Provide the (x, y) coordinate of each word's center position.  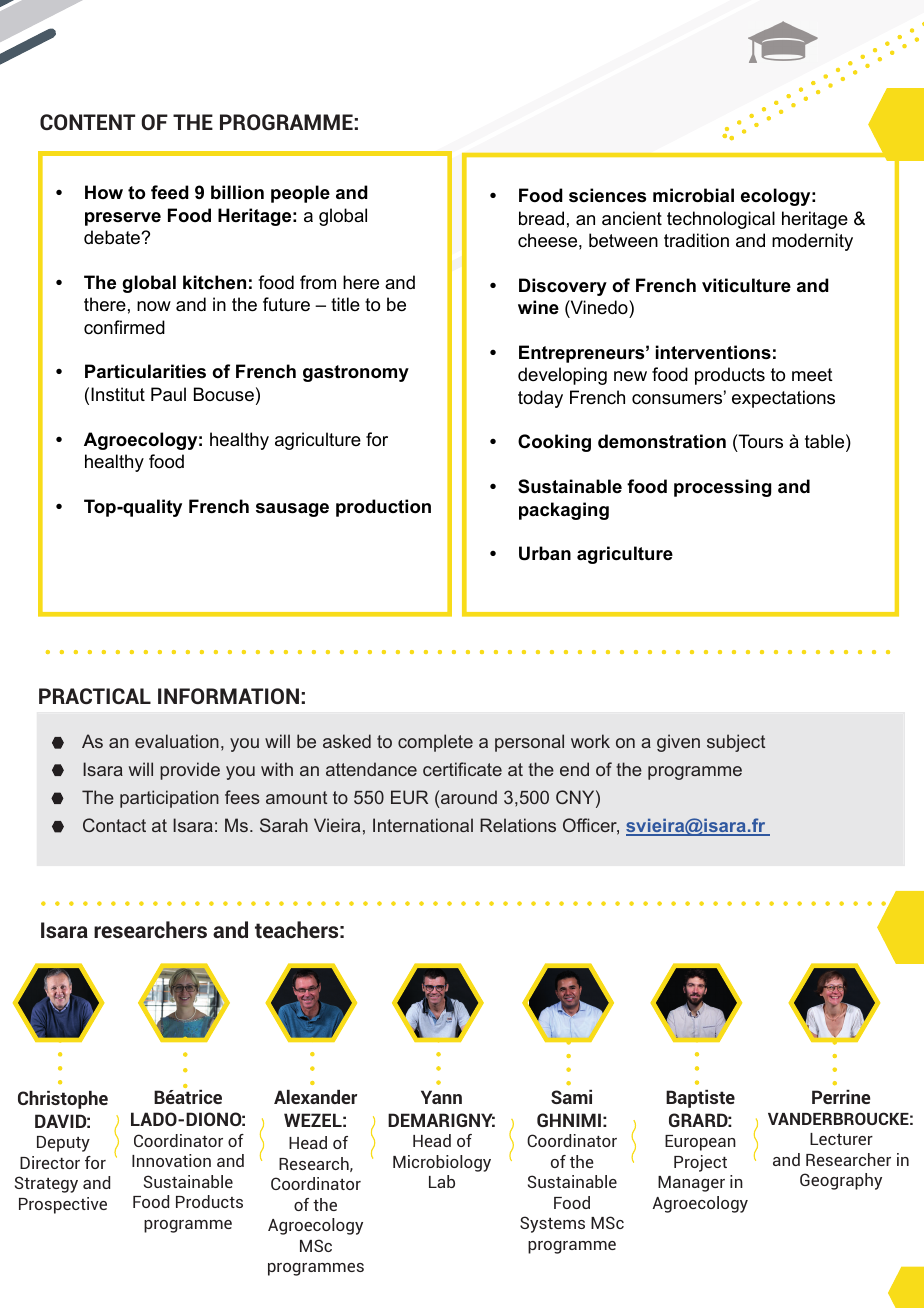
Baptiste (700, 1099)
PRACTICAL (95, 696)
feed (170, 192)
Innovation (171, 1160)
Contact (114, 825)
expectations (783, 399)
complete (435, 743)
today (540, 399)
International (423, 825)
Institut (118, 394)
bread (541, 218)
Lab (442, 1181)
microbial (693, 195)
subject (736, 743)
